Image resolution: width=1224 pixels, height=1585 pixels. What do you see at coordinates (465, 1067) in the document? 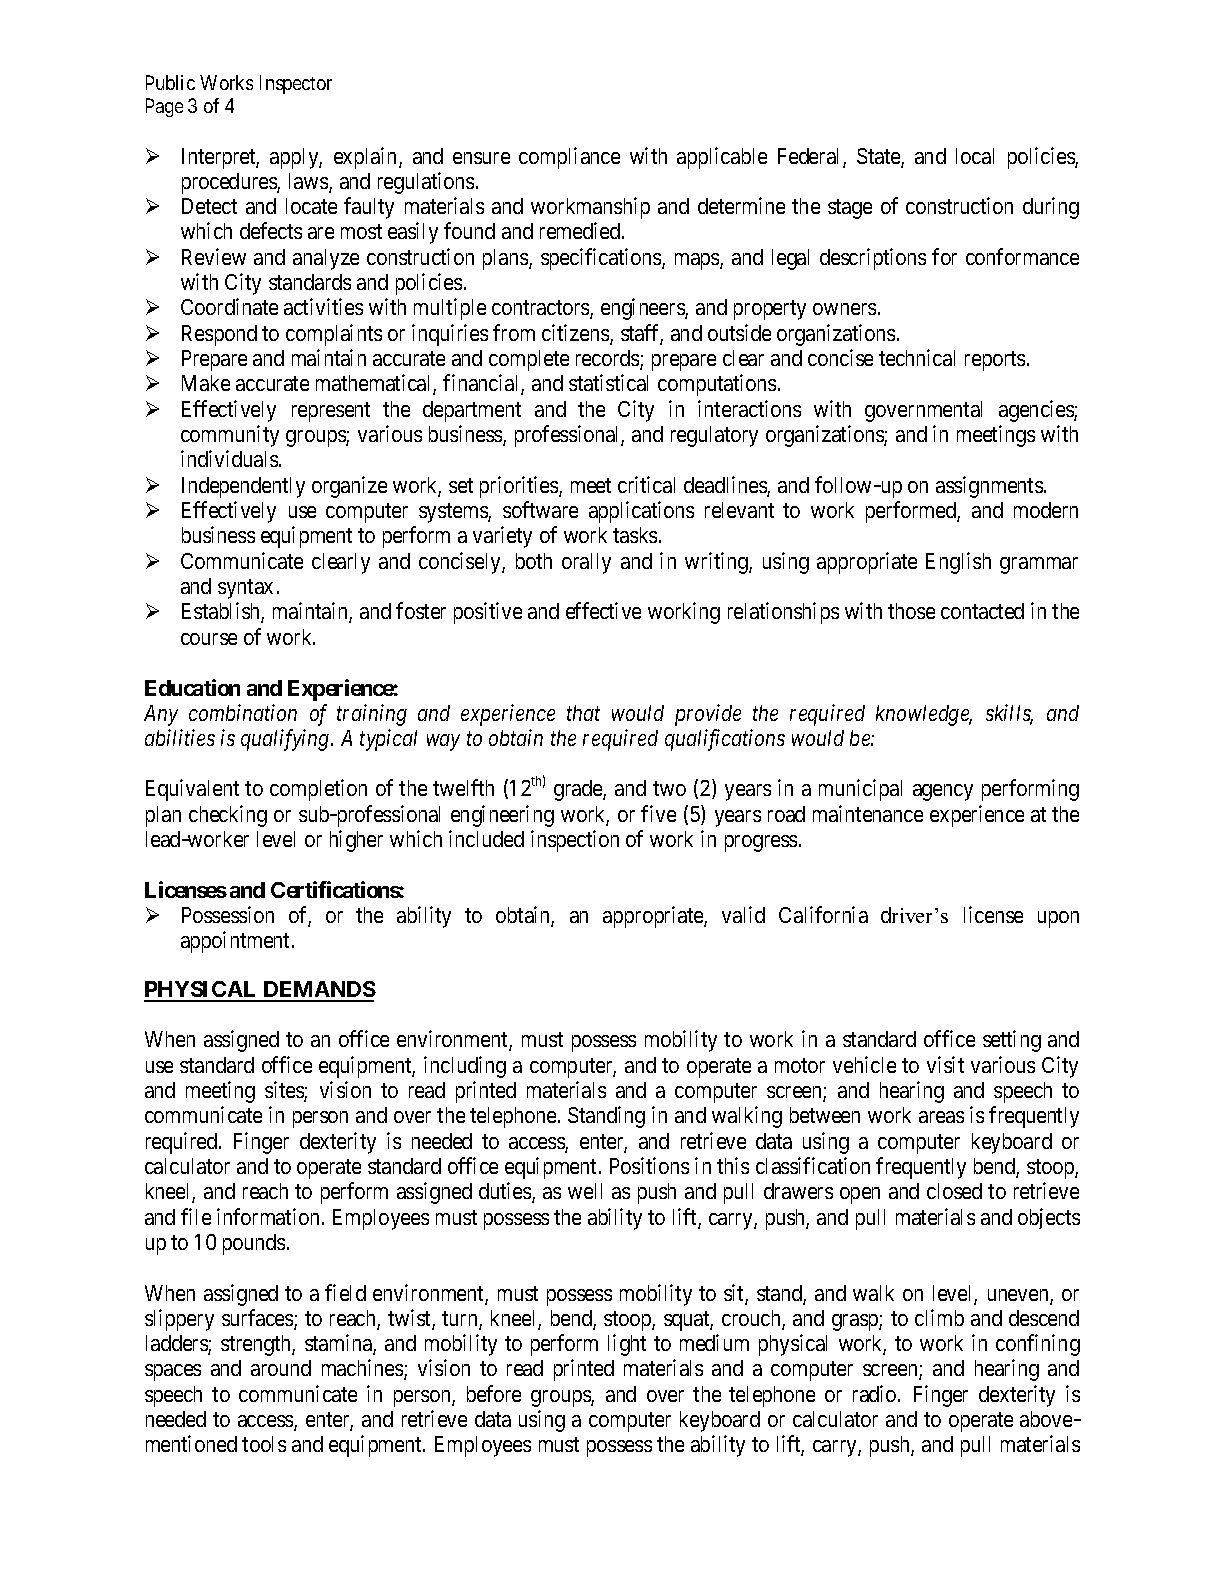
I see `including` at bounding box center [465, 1067].
